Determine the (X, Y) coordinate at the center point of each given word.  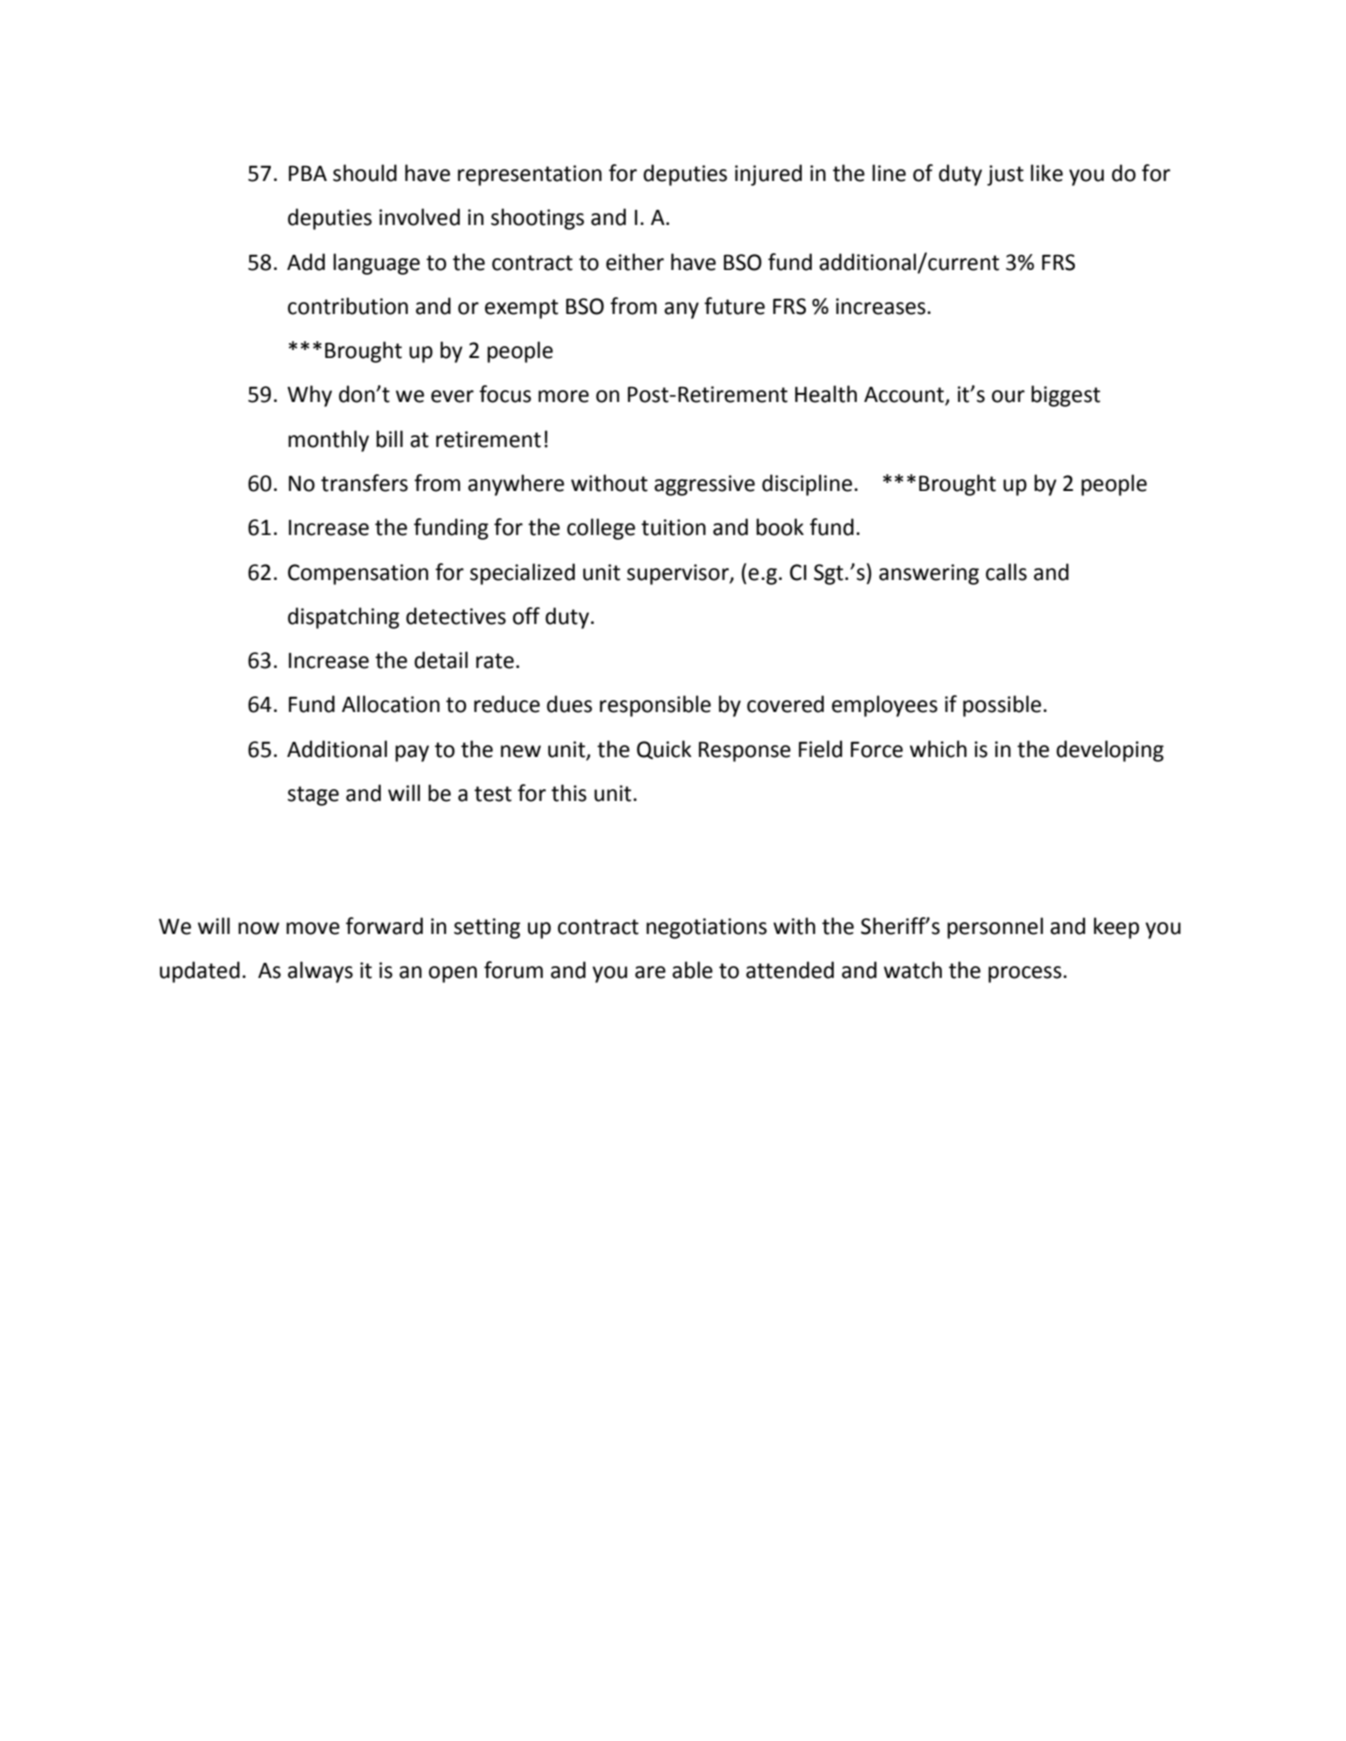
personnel (995, 928)
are (650, 972)
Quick (664, 749)
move (313, 928)
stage (313, 796)
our (1008, 396)
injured (768, 175)
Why (309, 396)
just (1005, 175)
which (938, 749)
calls (1006, 572)
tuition (673, 527)
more (563, 396)
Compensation (358, 574)
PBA (308, 173)
